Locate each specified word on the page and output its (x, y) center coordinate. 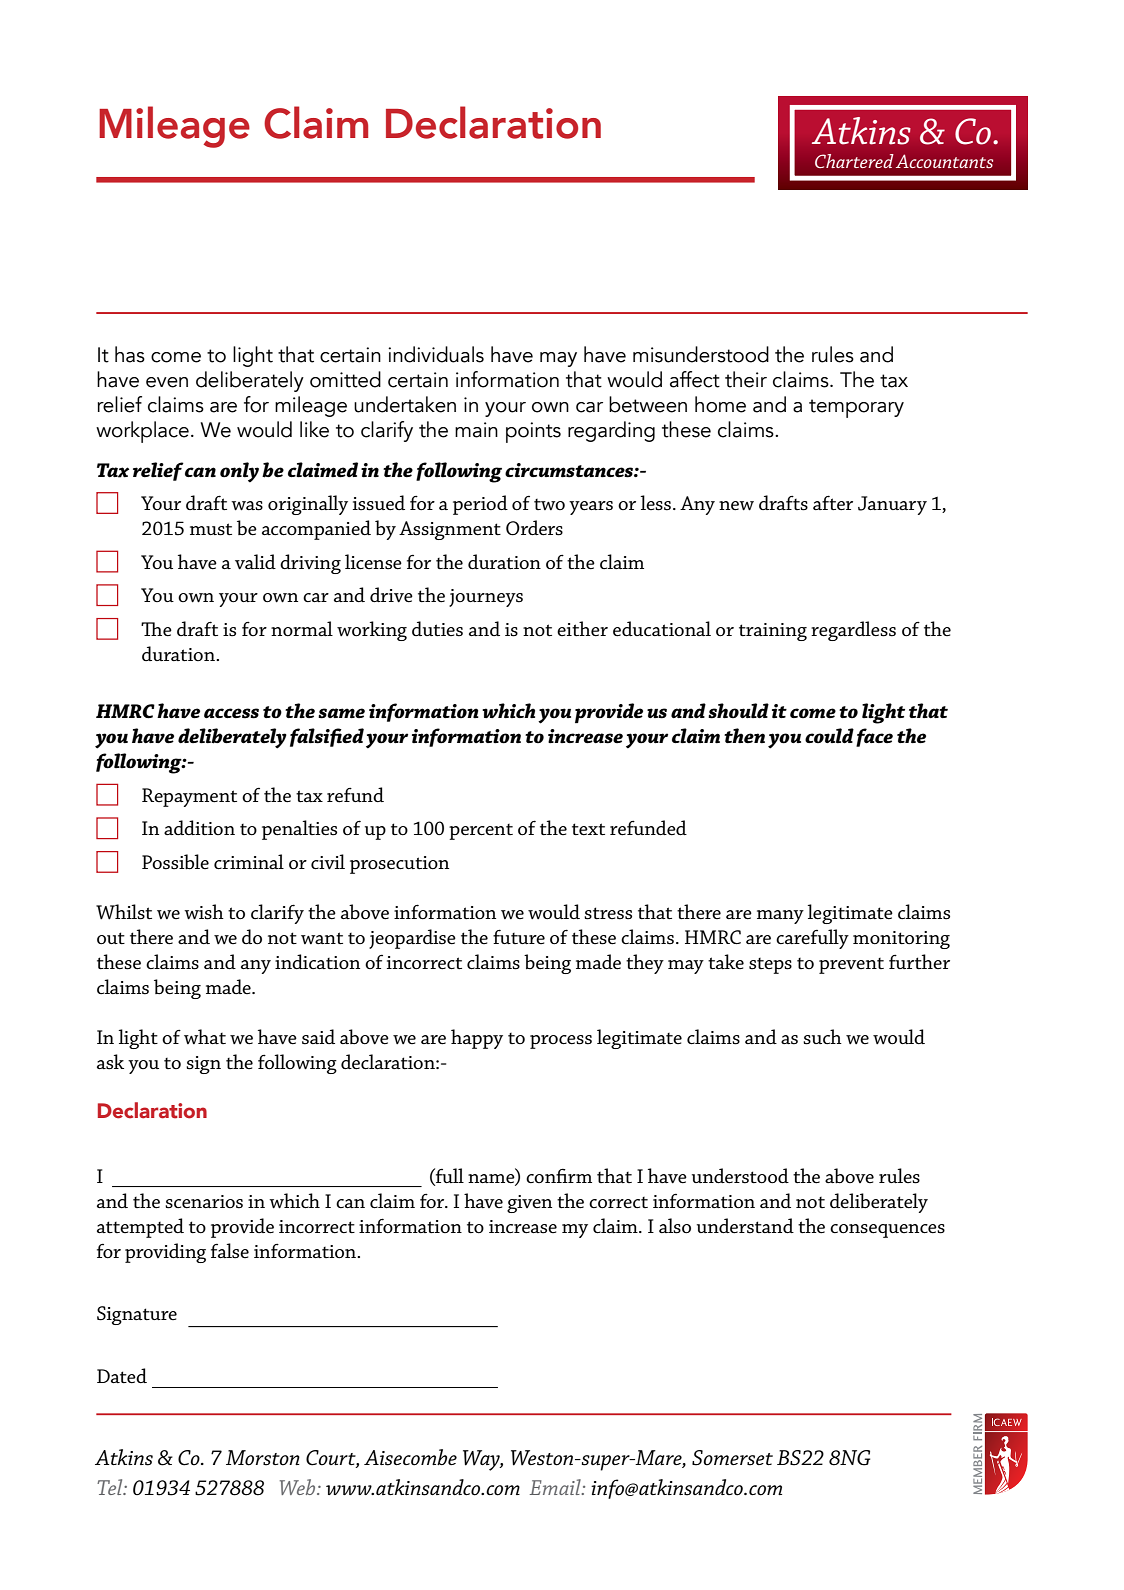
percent (481, 832)
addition (199, 827)
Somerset (732, 1458)
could (829, 736)
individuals (436, 354)
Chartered (854, 161)
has (130, 354)
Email (556, 1487)
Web (299, 1487)
